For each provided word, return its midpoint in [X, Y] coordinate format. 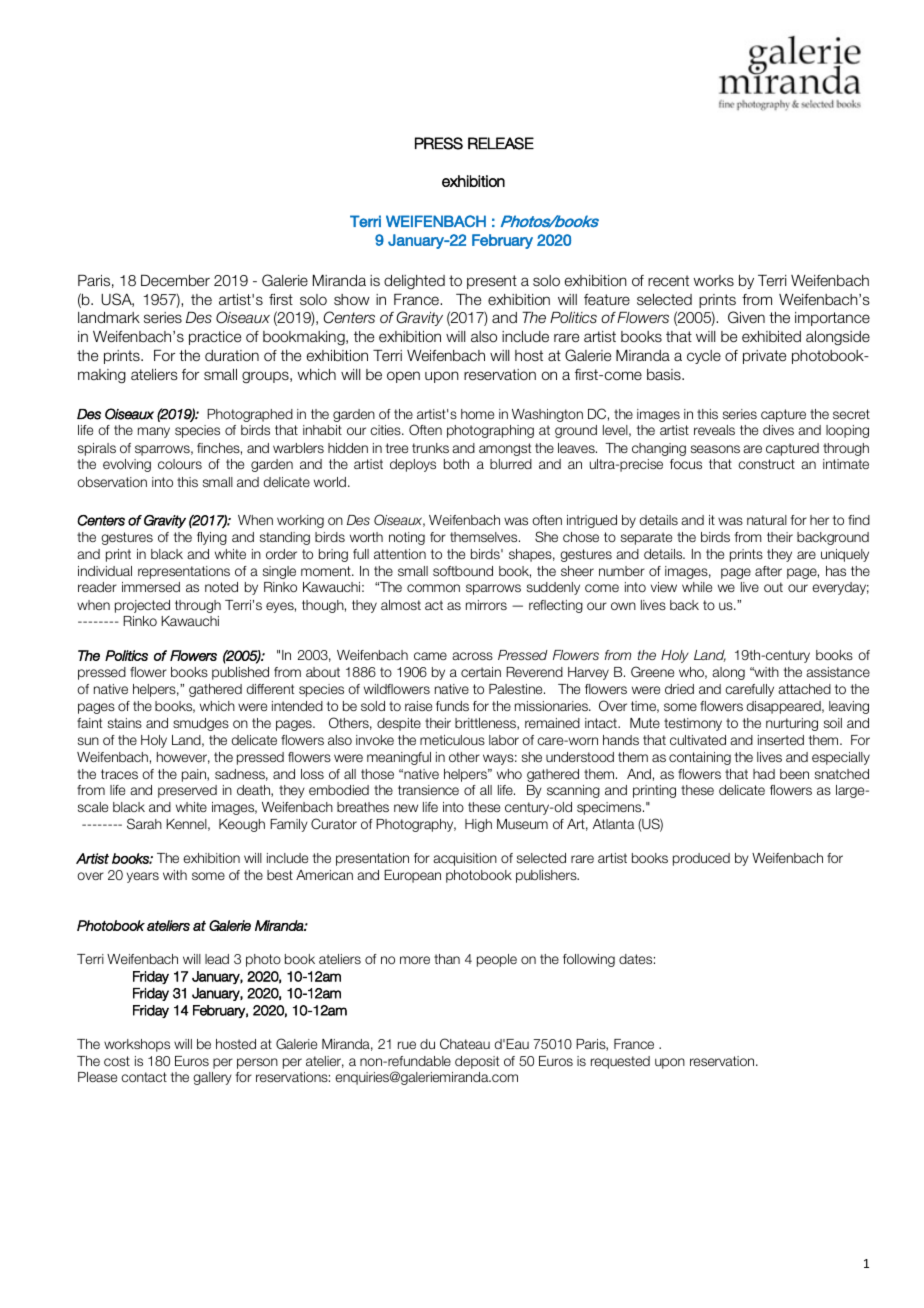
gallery [212, 1078]
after [768, 571]
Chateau [465, 1043]
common [433, 588]
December [175, 281]
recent [668, 280]
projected [142, 606]
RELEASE [501, 143]
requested [620, 1062]
